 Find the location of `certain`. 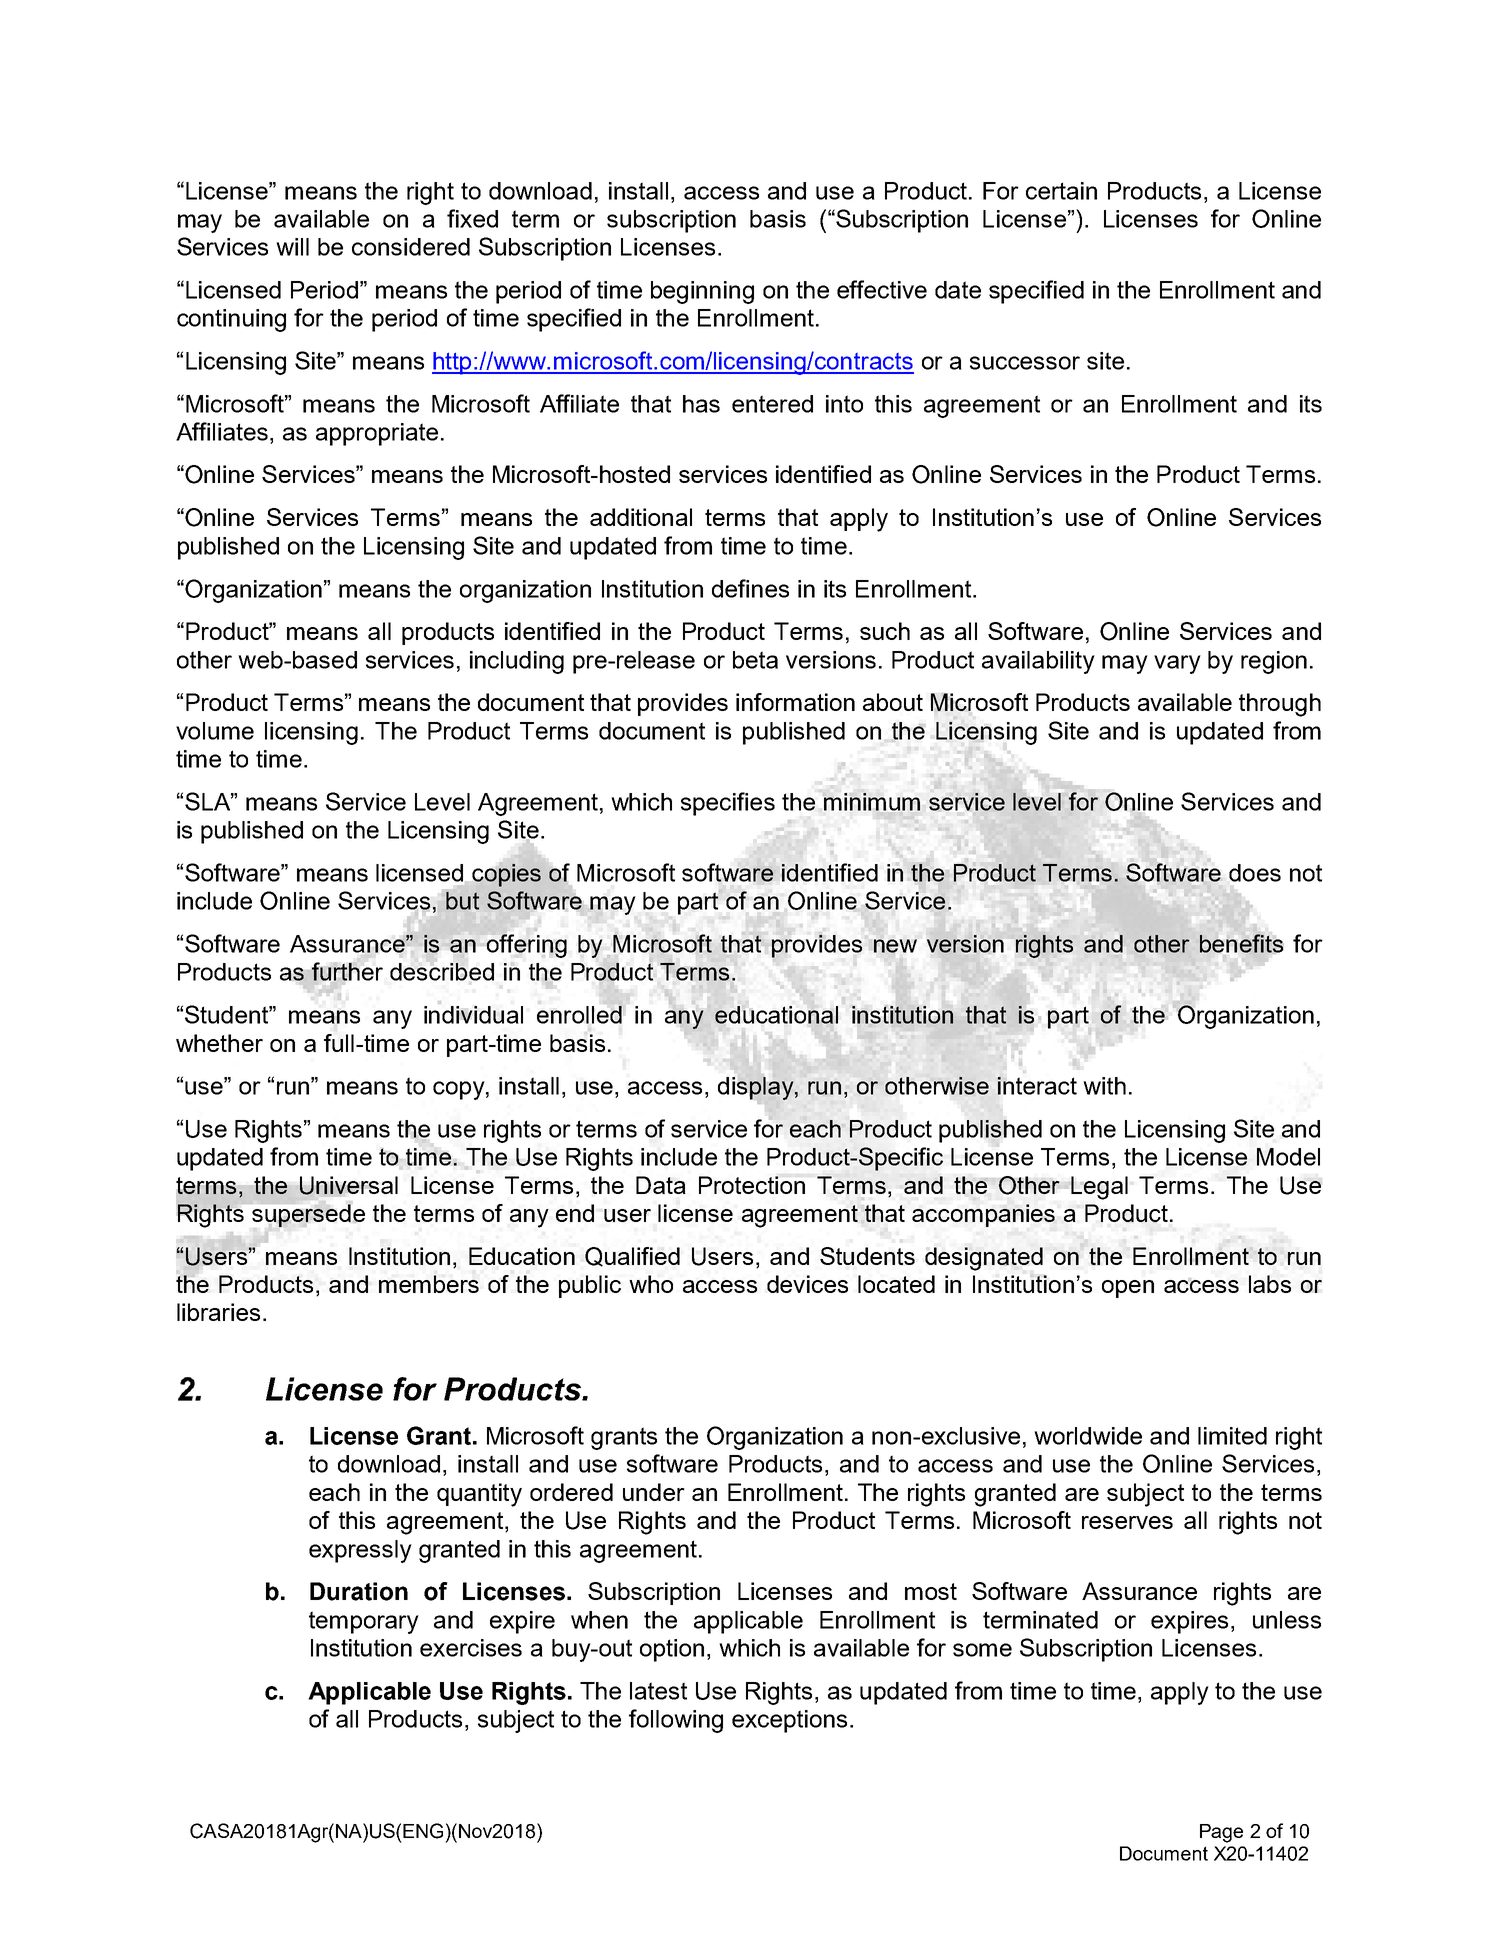

certain is located at coordinates (1061, 191).
